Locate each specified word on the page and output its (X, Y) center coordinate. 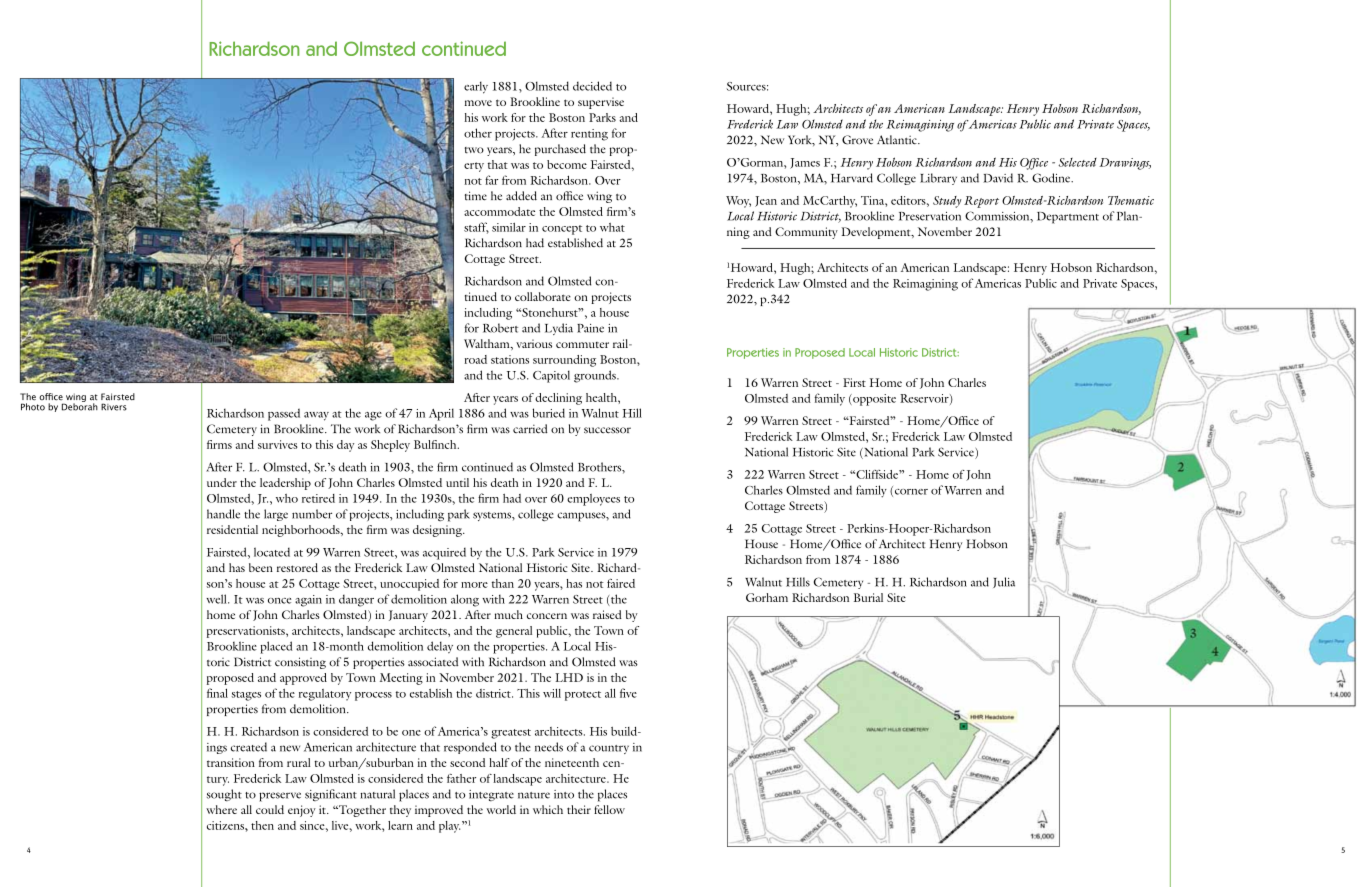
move (478, 103)
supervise (601, 103)
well (217, 599)
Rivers (114, 407)
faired (621, 583)
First (854, 382)
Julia (1004, 582)
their (579, 809)
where (221, 809)
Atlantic (898, 140)
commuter (582, 345)
